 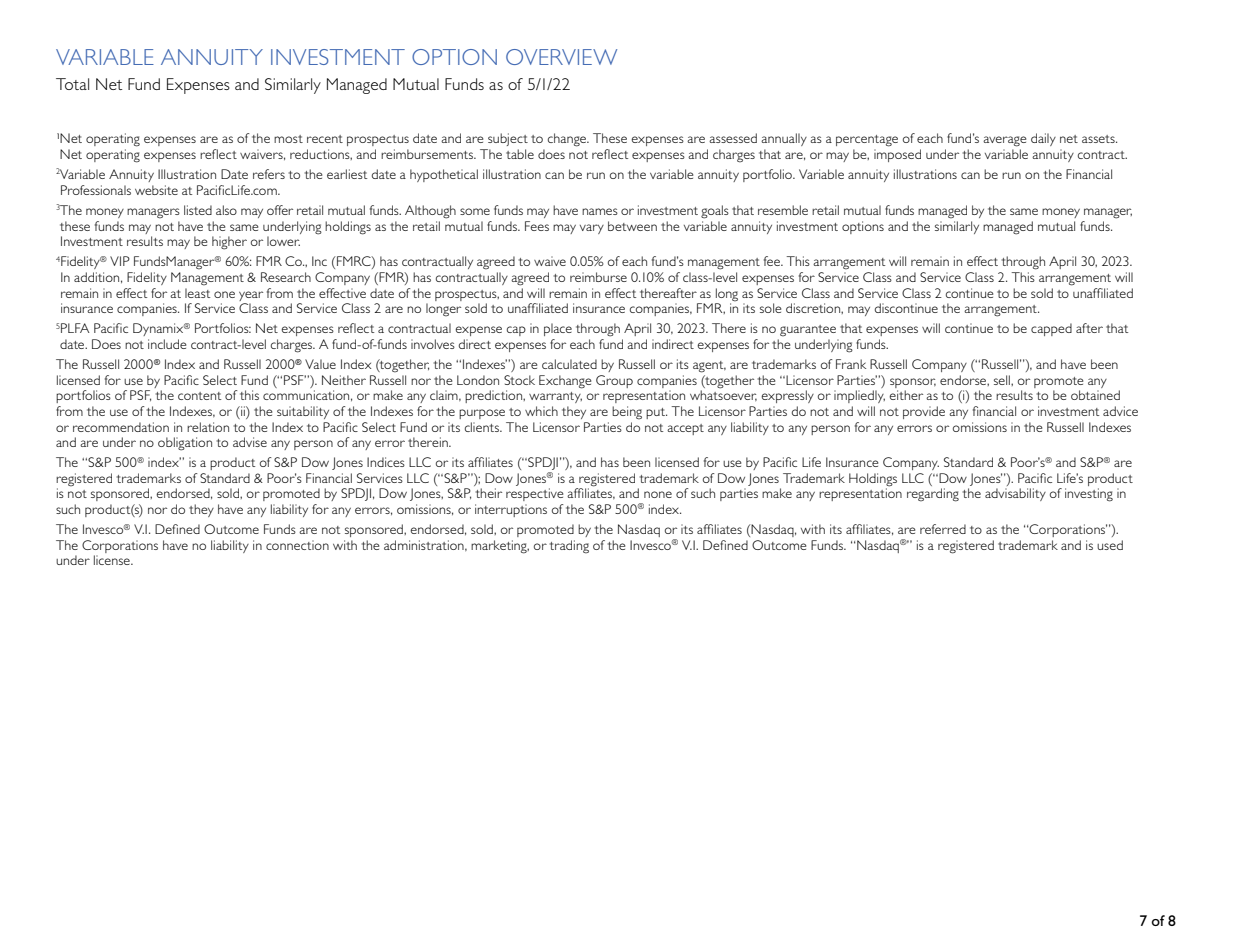 What do you see at coordinates (197, 293) in the document?
I see `least` at bounding box center [197, 293].
